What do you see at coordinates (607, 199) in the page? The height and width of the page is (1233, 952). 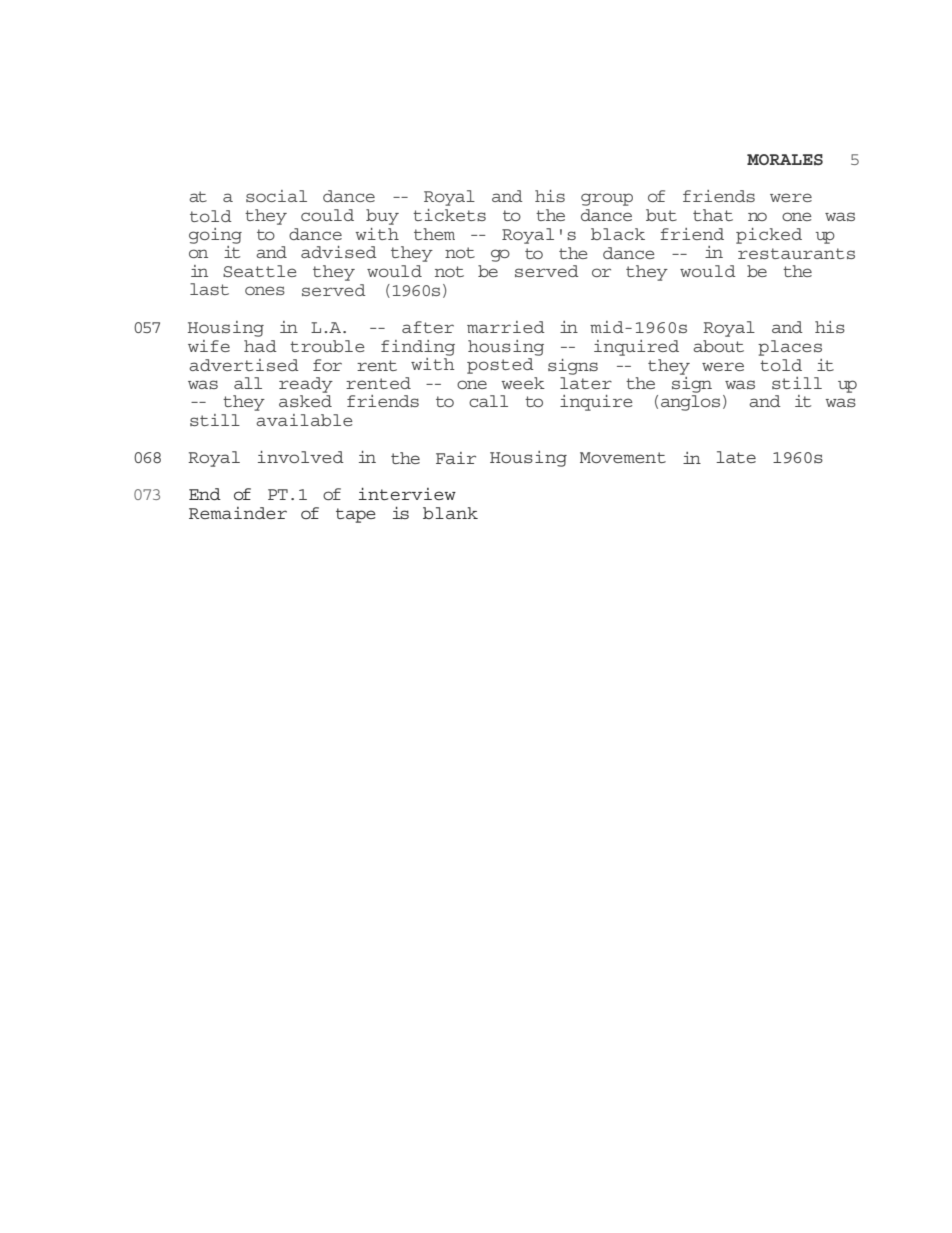 I see `group` at bounding box center [607, 199].
